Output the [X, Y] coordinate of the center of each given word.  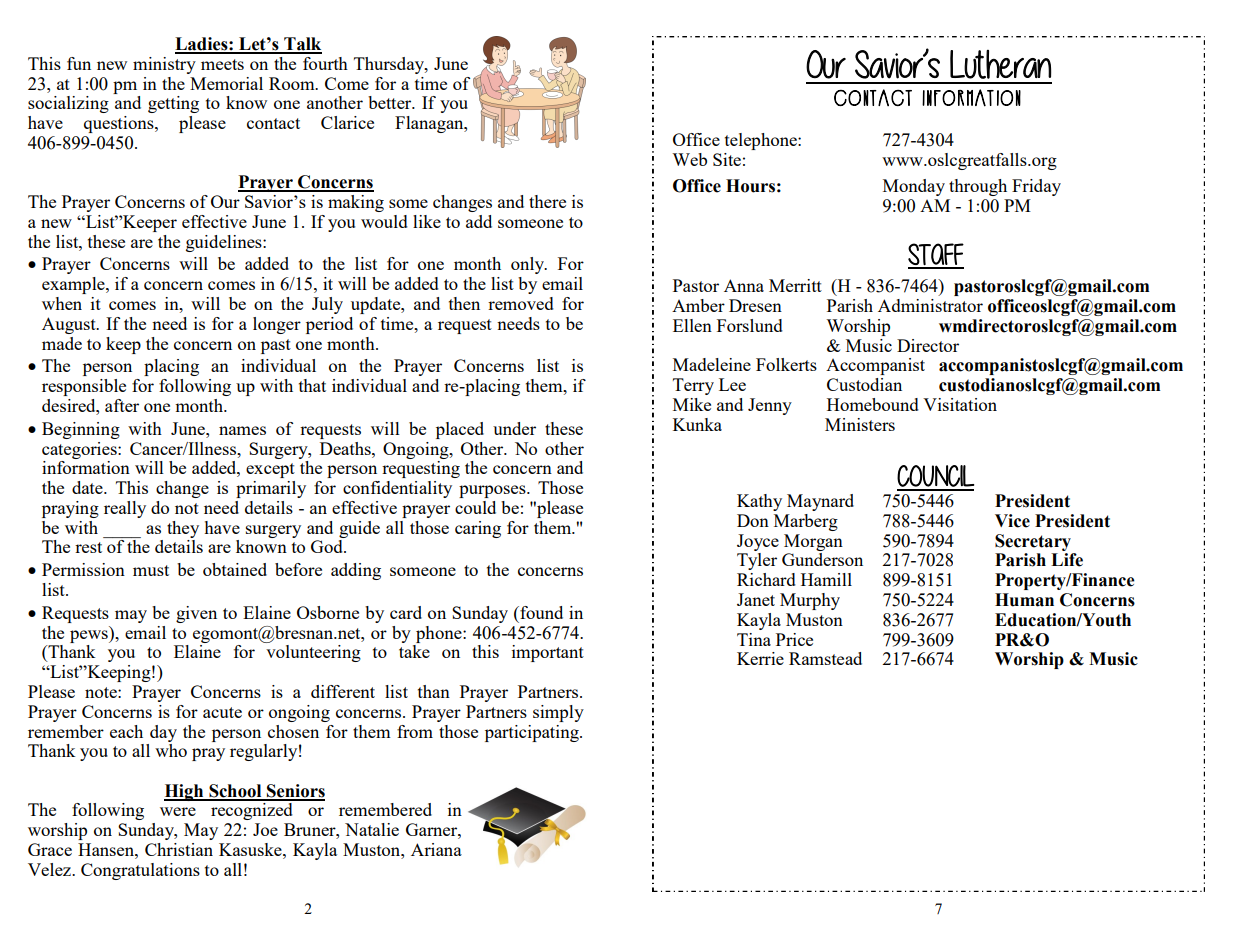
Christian [179, 849]
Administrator [930, 305]
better [391, 102]
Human [1024, 600]
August [70, 325]
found [540, 612]
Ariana [436, 849]
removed [521, 303]
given [196, 614]
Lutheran [1000, 64]
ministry [164, 65]
